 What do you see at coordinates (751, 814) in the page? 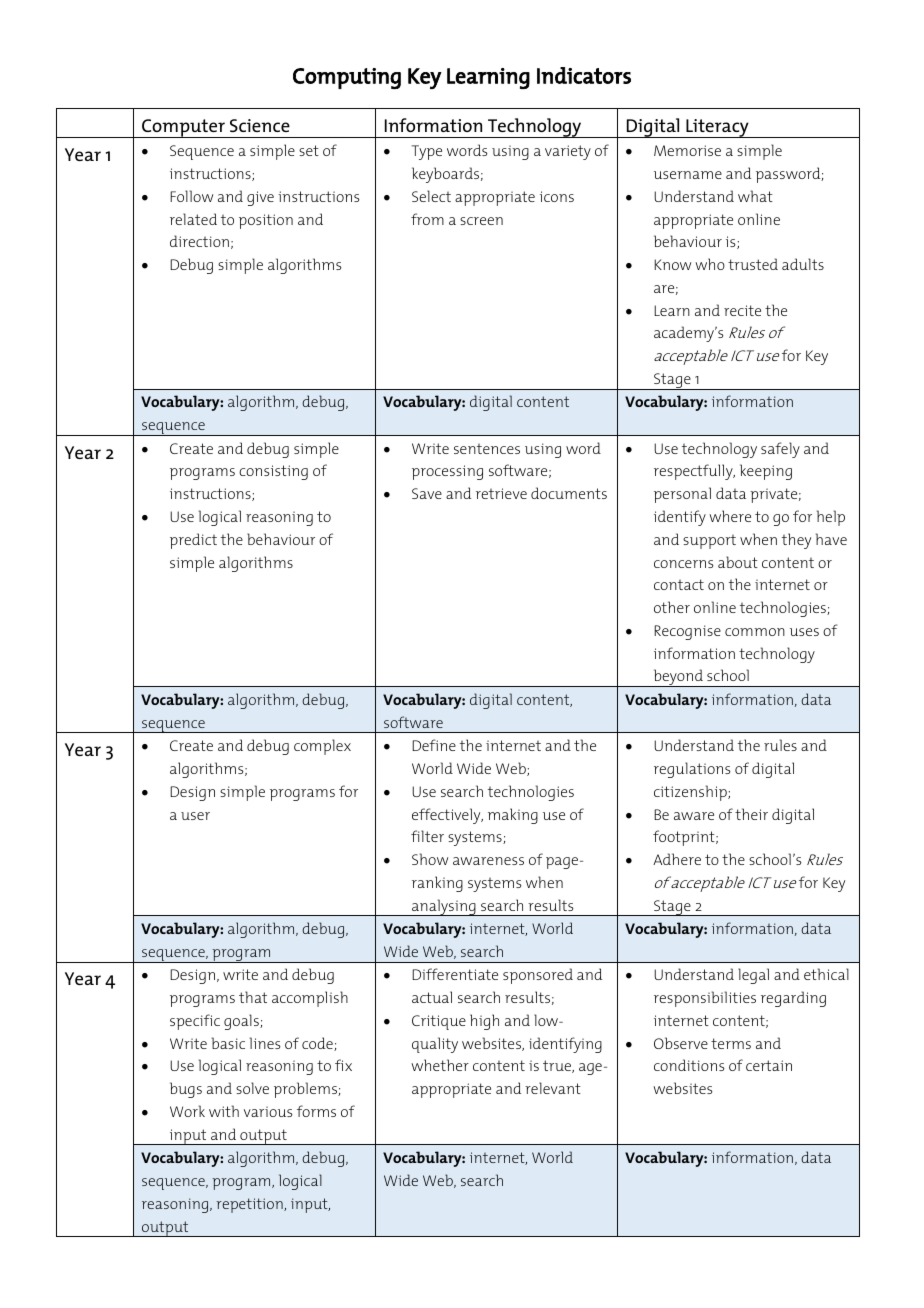
I see `their` at bounding box center [751, 814].
